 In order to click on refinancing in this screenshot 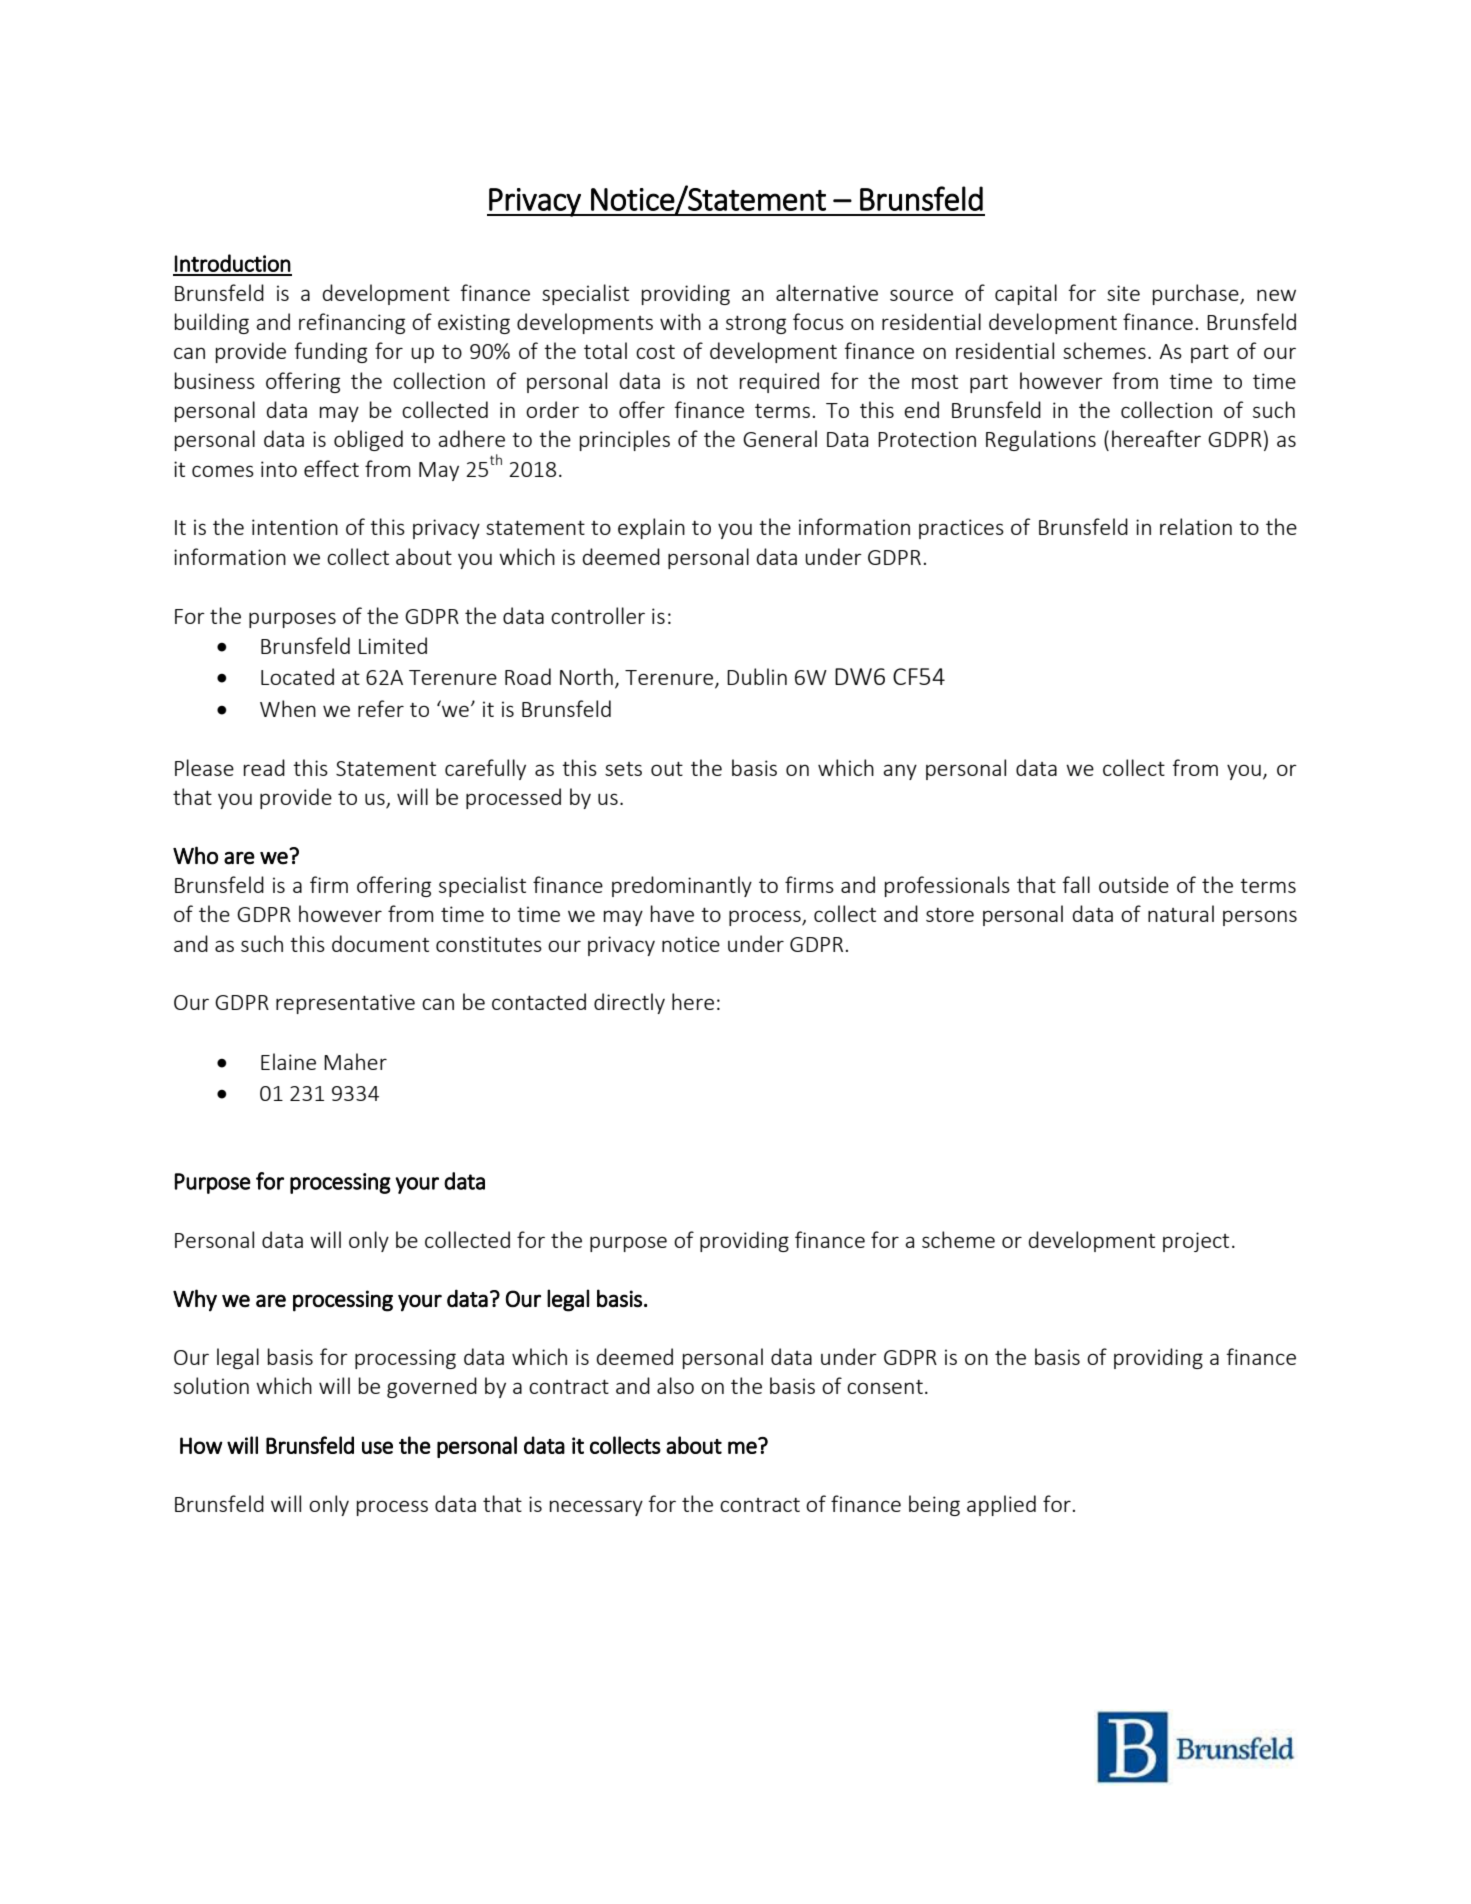, I will do `click(352, 323)`.
